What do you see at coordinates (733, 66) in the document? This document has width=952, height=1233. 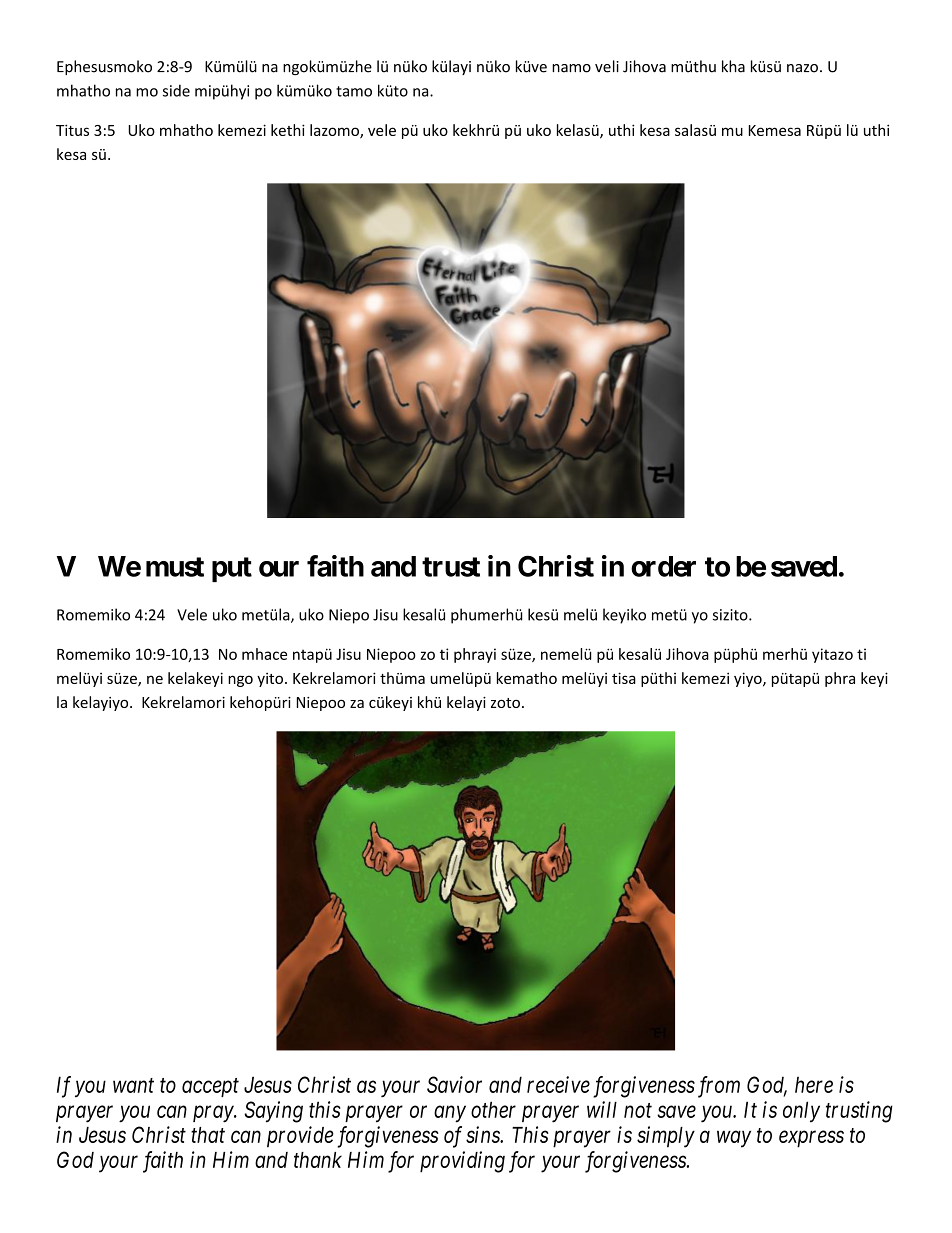 I see `kha` at bounding box center [733, 66].
